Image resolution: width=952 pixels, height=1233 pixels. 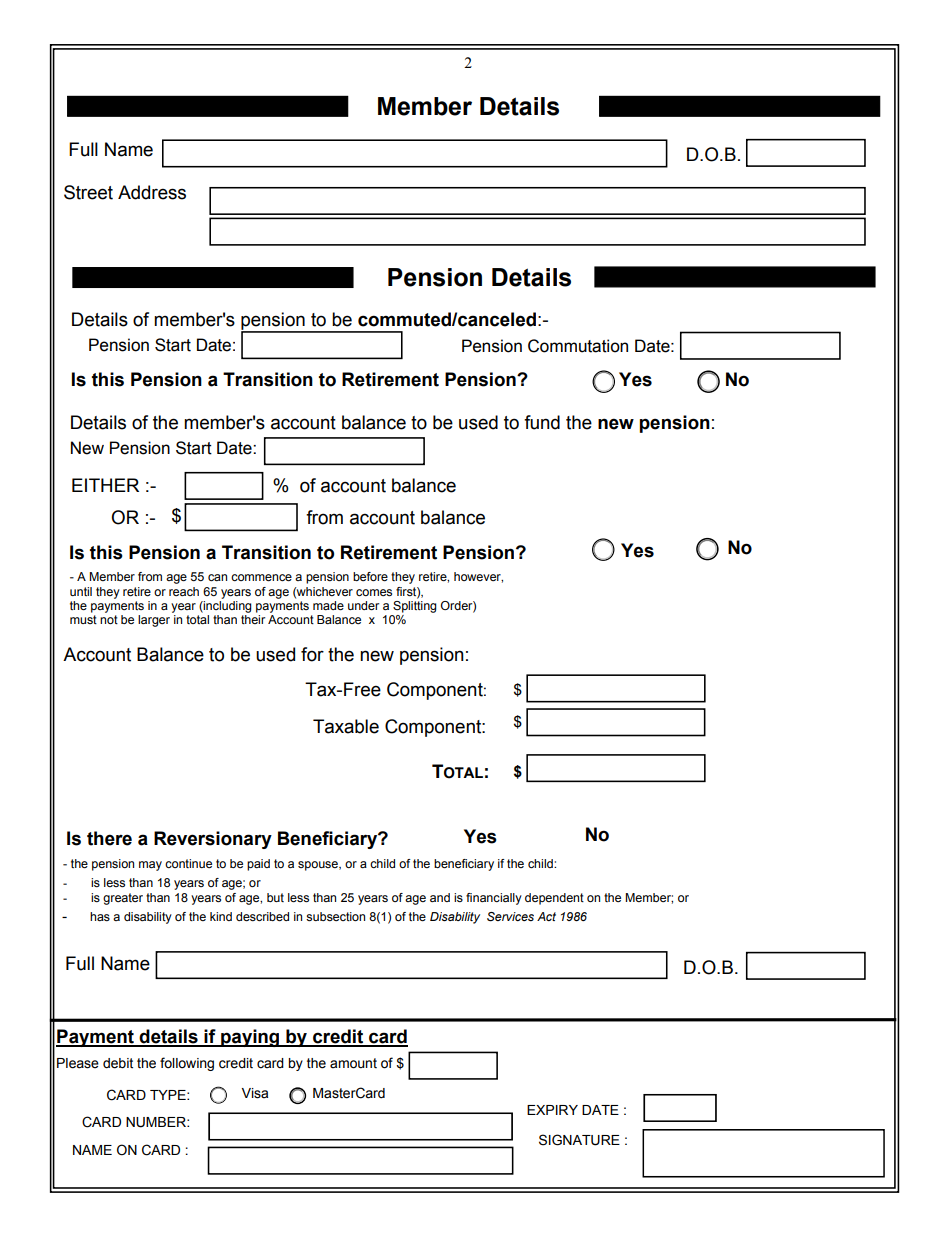 What do you see at coordinates (319, 866) in the screenshot?
I see `spouse` at bounding box center [319, 866].
